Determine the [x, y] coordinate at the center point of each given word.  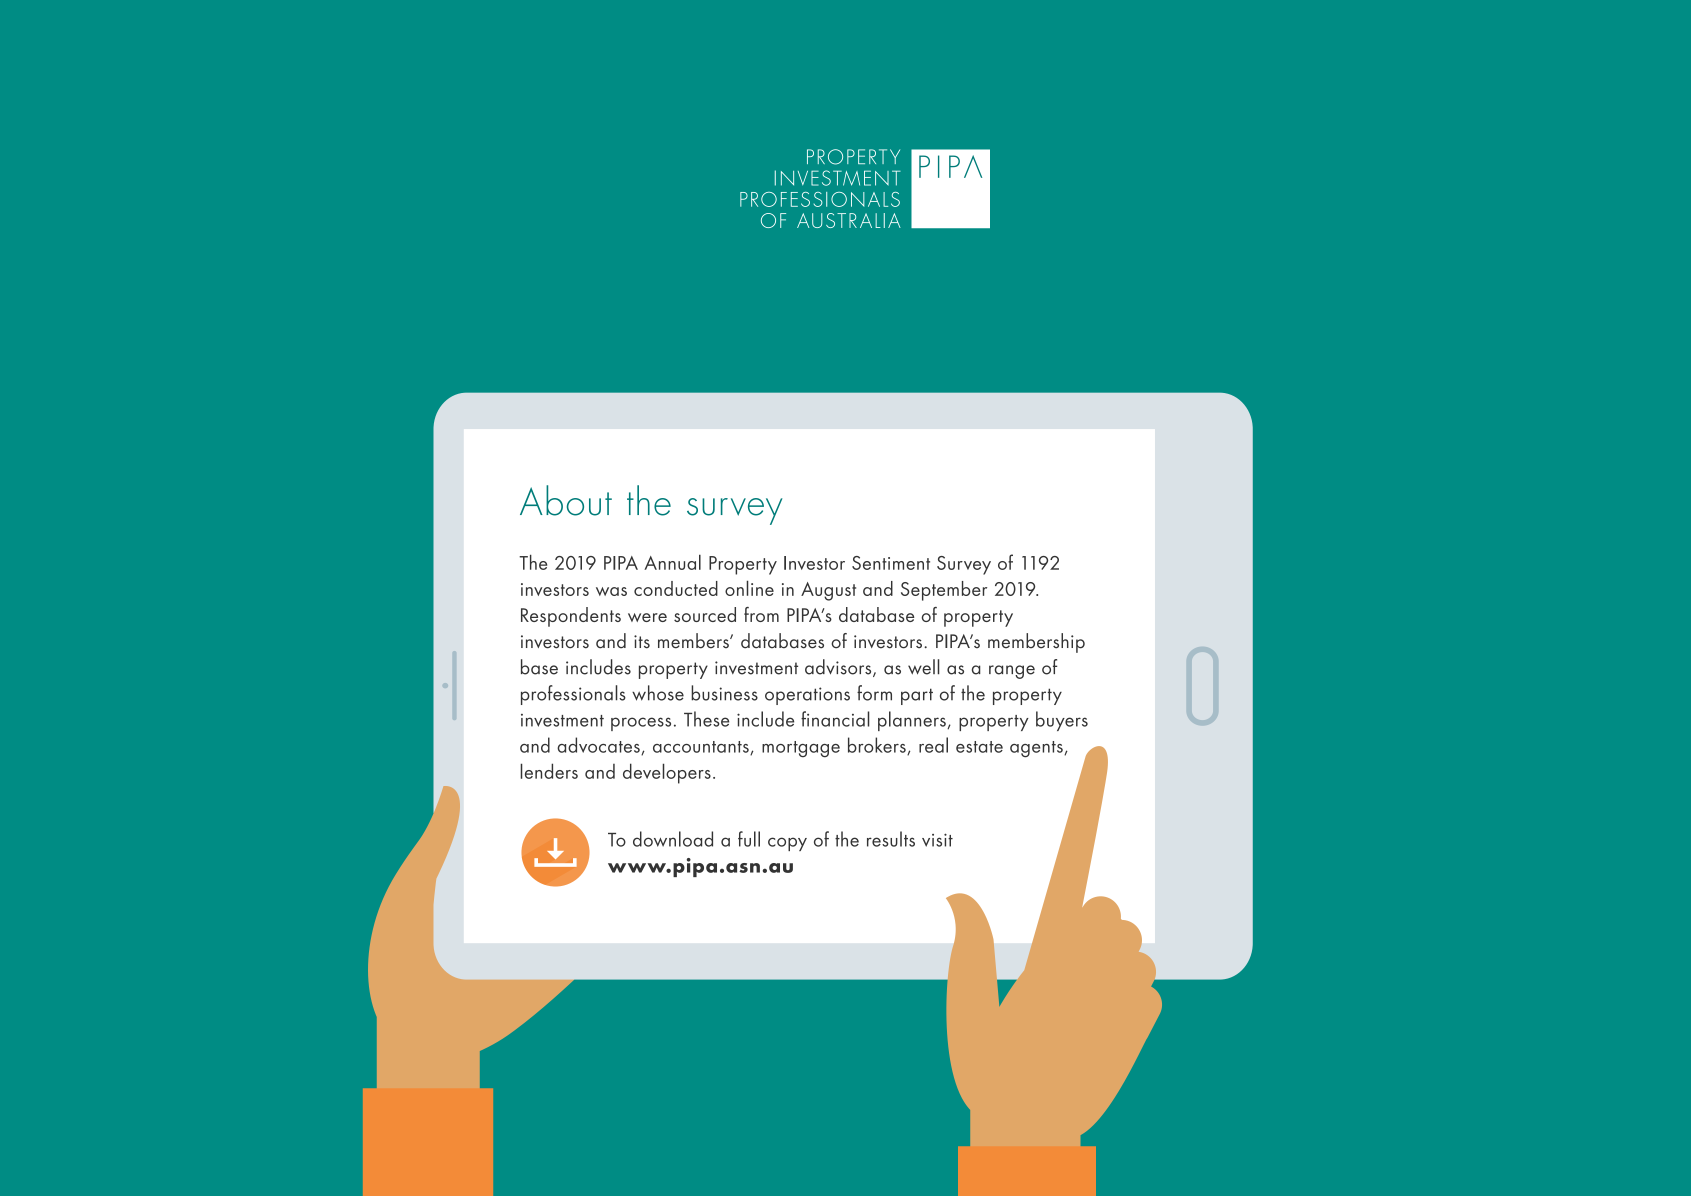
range [1012, 672]
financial [835, 719]
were [647, 617]
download [673, 839]
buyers [1062, 721]
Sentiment [891, 563]
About [566, 500]
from [761, 614]
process [641, 724]
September [944, 591]
